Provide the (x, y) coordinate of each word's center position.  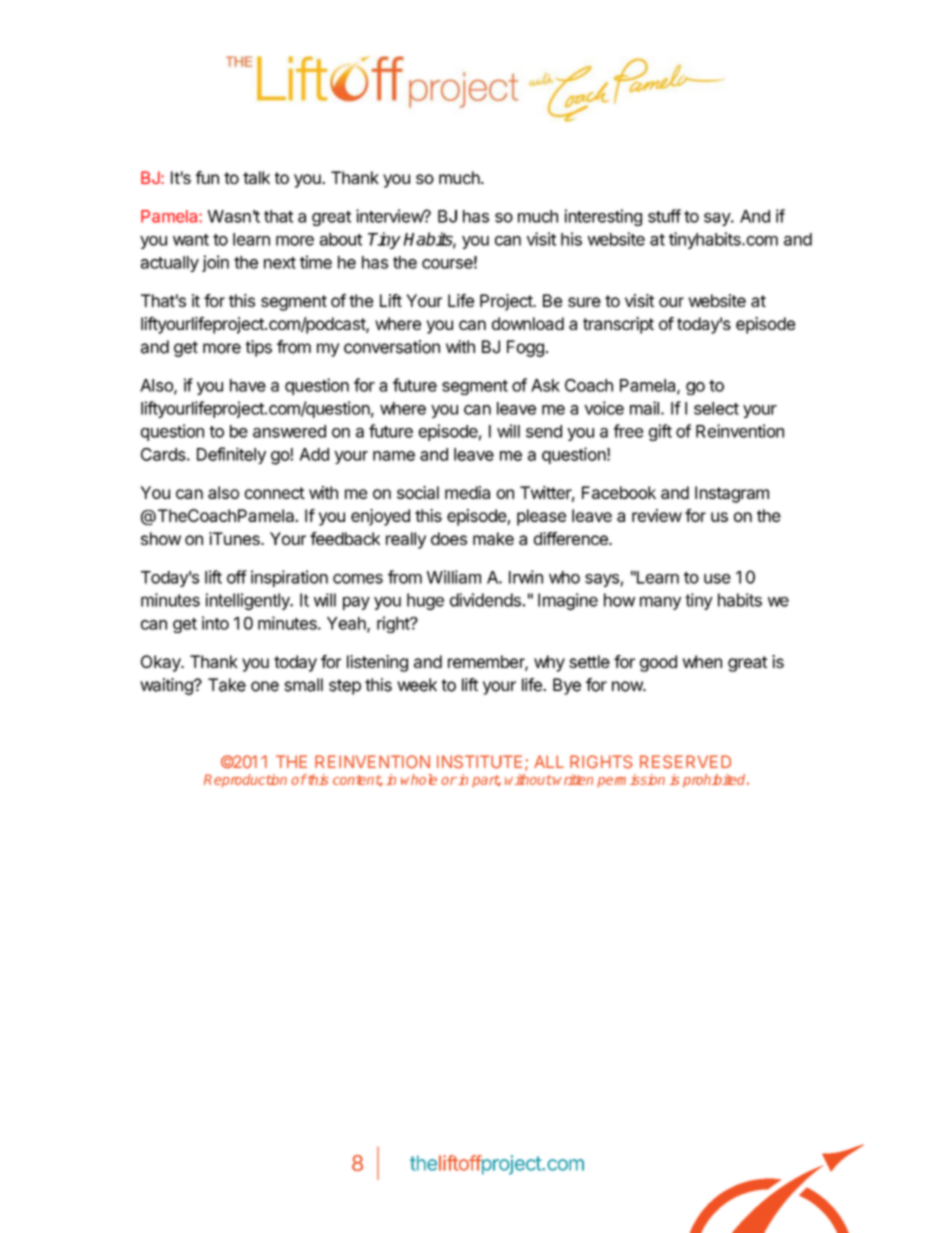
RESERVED (685, 762)
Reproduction (245, 781)
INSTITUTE (479, 762)
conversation (392, 347)
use (717, 579)
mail (644, 408)
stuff (664, 216)
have (248, 385)
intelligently (249, 601)
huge (425, 601)
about (341, 239)
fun (207, 177)
